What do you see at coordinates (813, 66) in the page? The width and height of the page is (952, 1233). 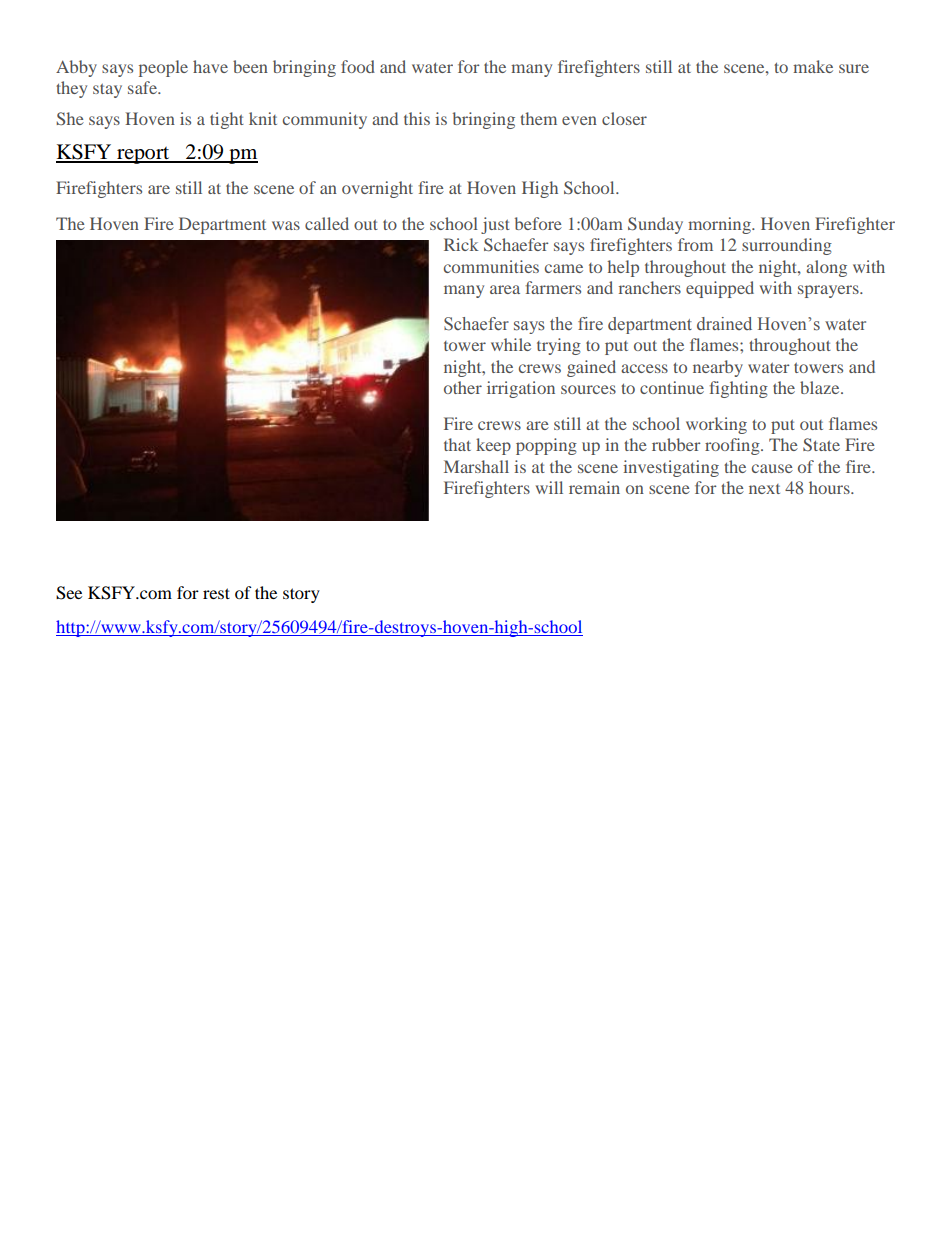 I see `make` at bounding box center [813, 66].
